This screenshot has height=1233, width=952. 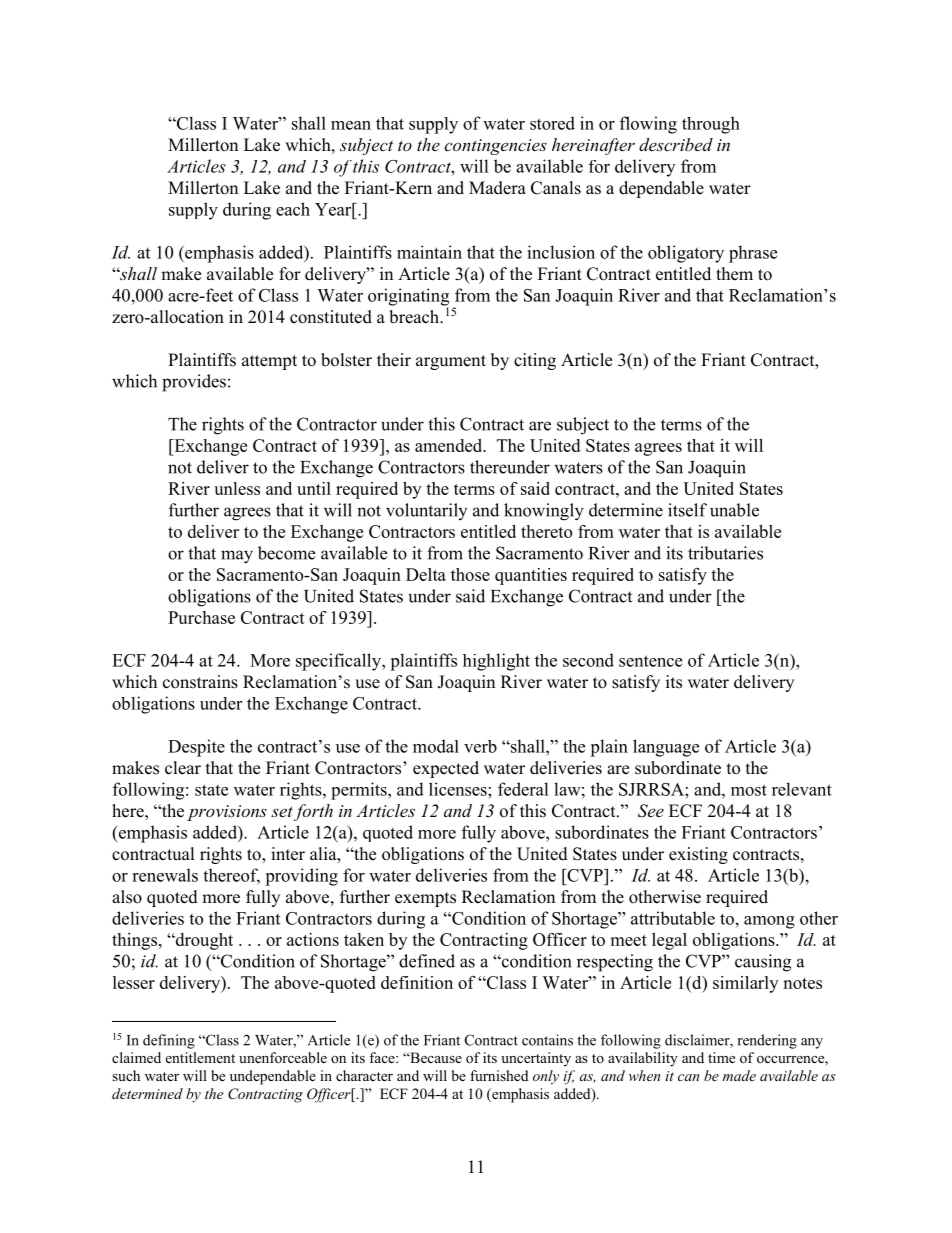 I want to click on furnished, so click(x=499, y=1075).
